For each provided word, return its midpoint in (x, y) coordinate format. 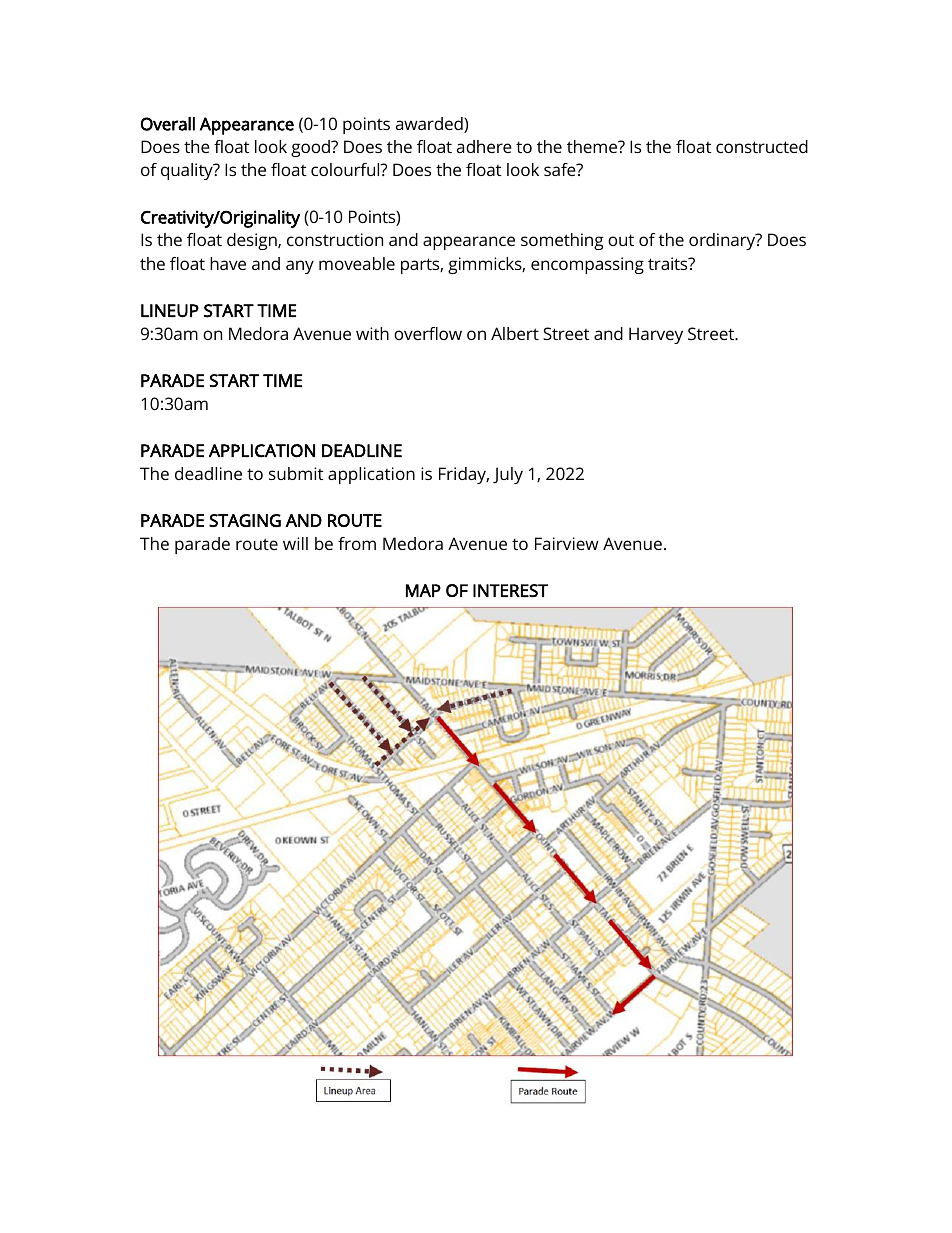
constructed (762, 146)
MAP (423, 590)
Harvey (656, 335)
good (311, 148)
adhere (484, 146)
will (295, 543)
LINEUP (170, 311)
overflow (428, 333)
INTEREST (510, 590)
